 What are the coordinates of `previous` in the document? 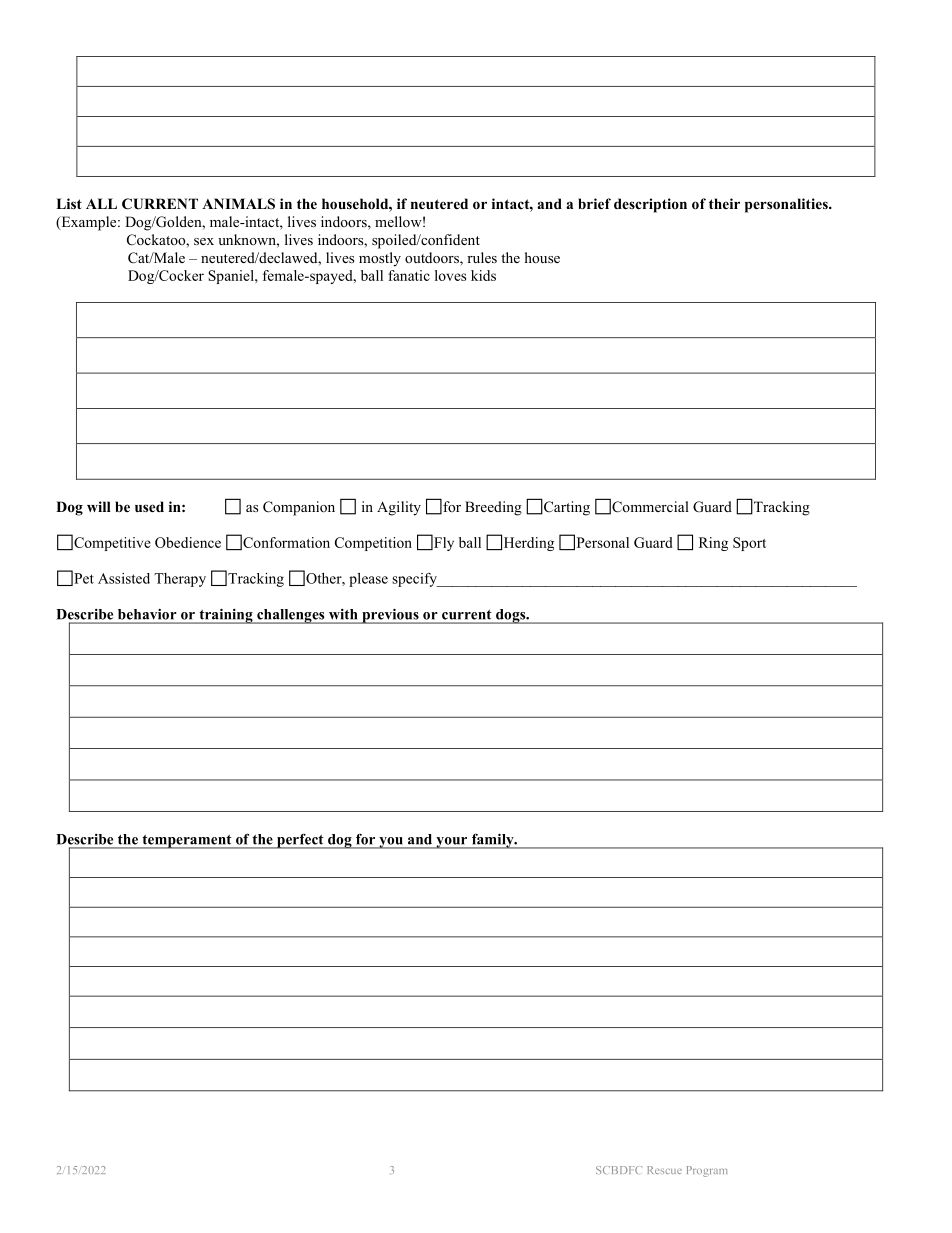 It's located at (390, 616).
